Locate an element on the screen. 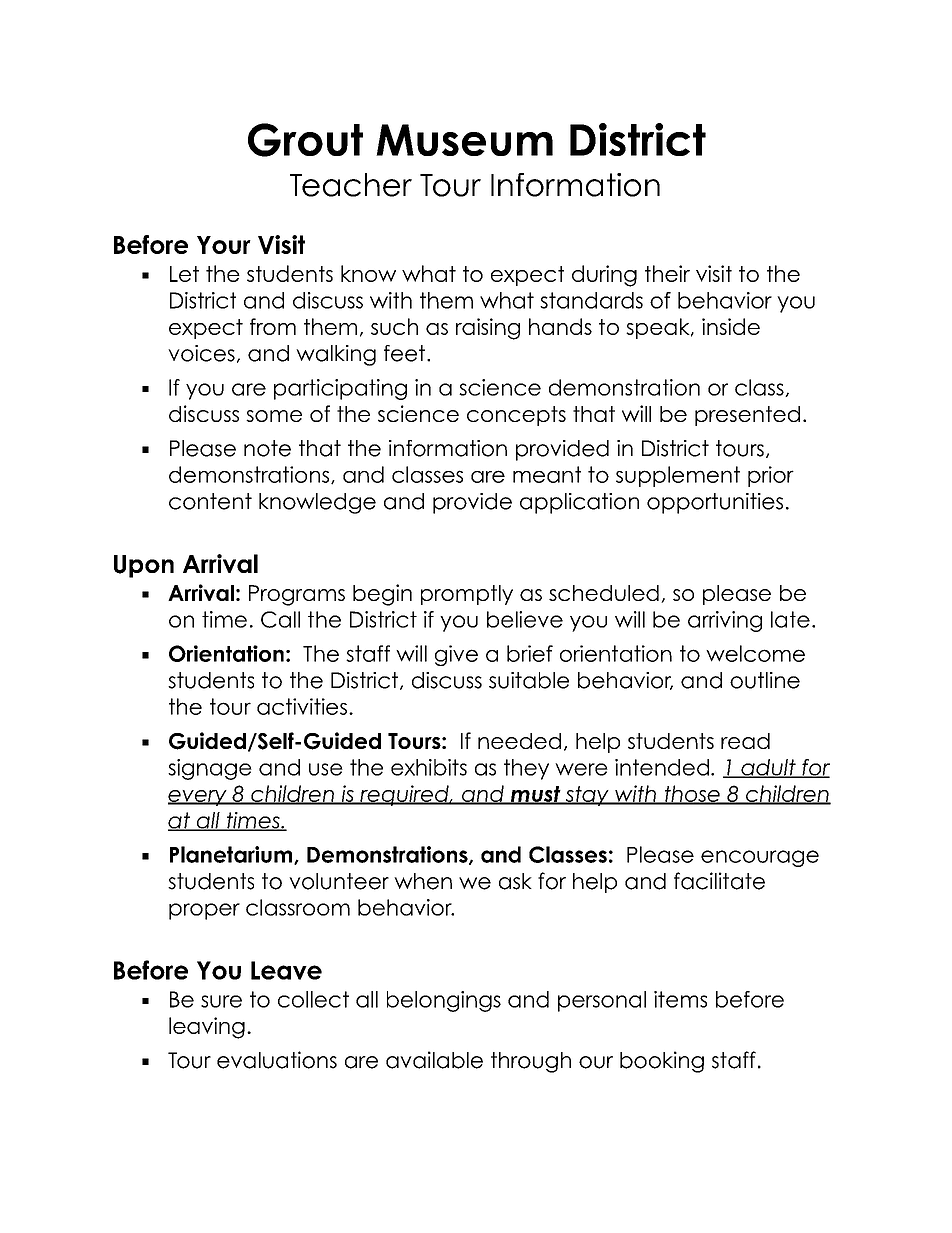 This screenshot has width=952, height=1233. Grout is located at coordinates (305, 140).
